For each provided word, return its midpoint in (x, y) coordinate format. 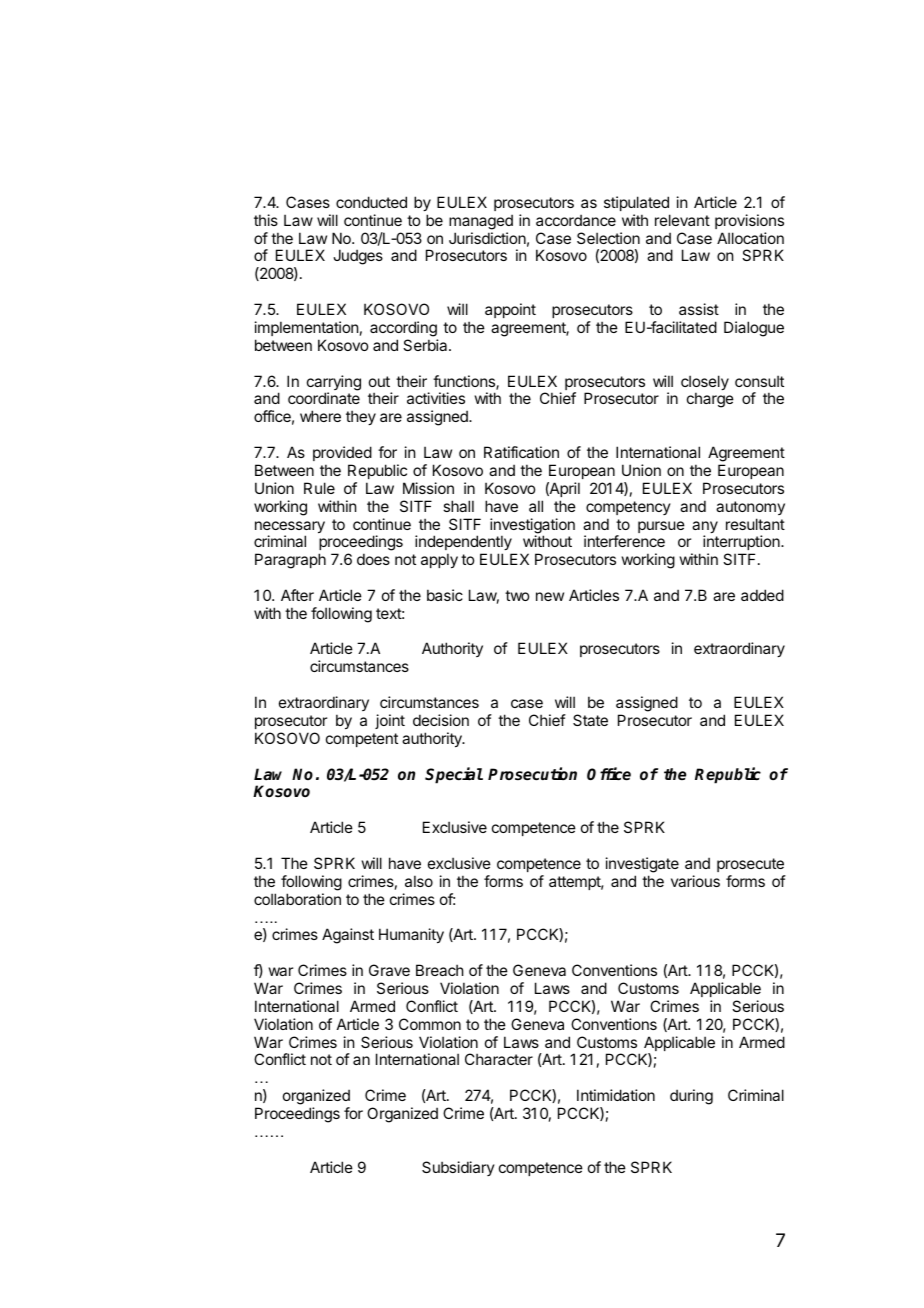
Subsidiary (458, 1168)
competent (362, 740)
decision (441, 720)
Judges (358, 257)
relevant (682, 220)
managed (481, 222)
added (762, 595)
